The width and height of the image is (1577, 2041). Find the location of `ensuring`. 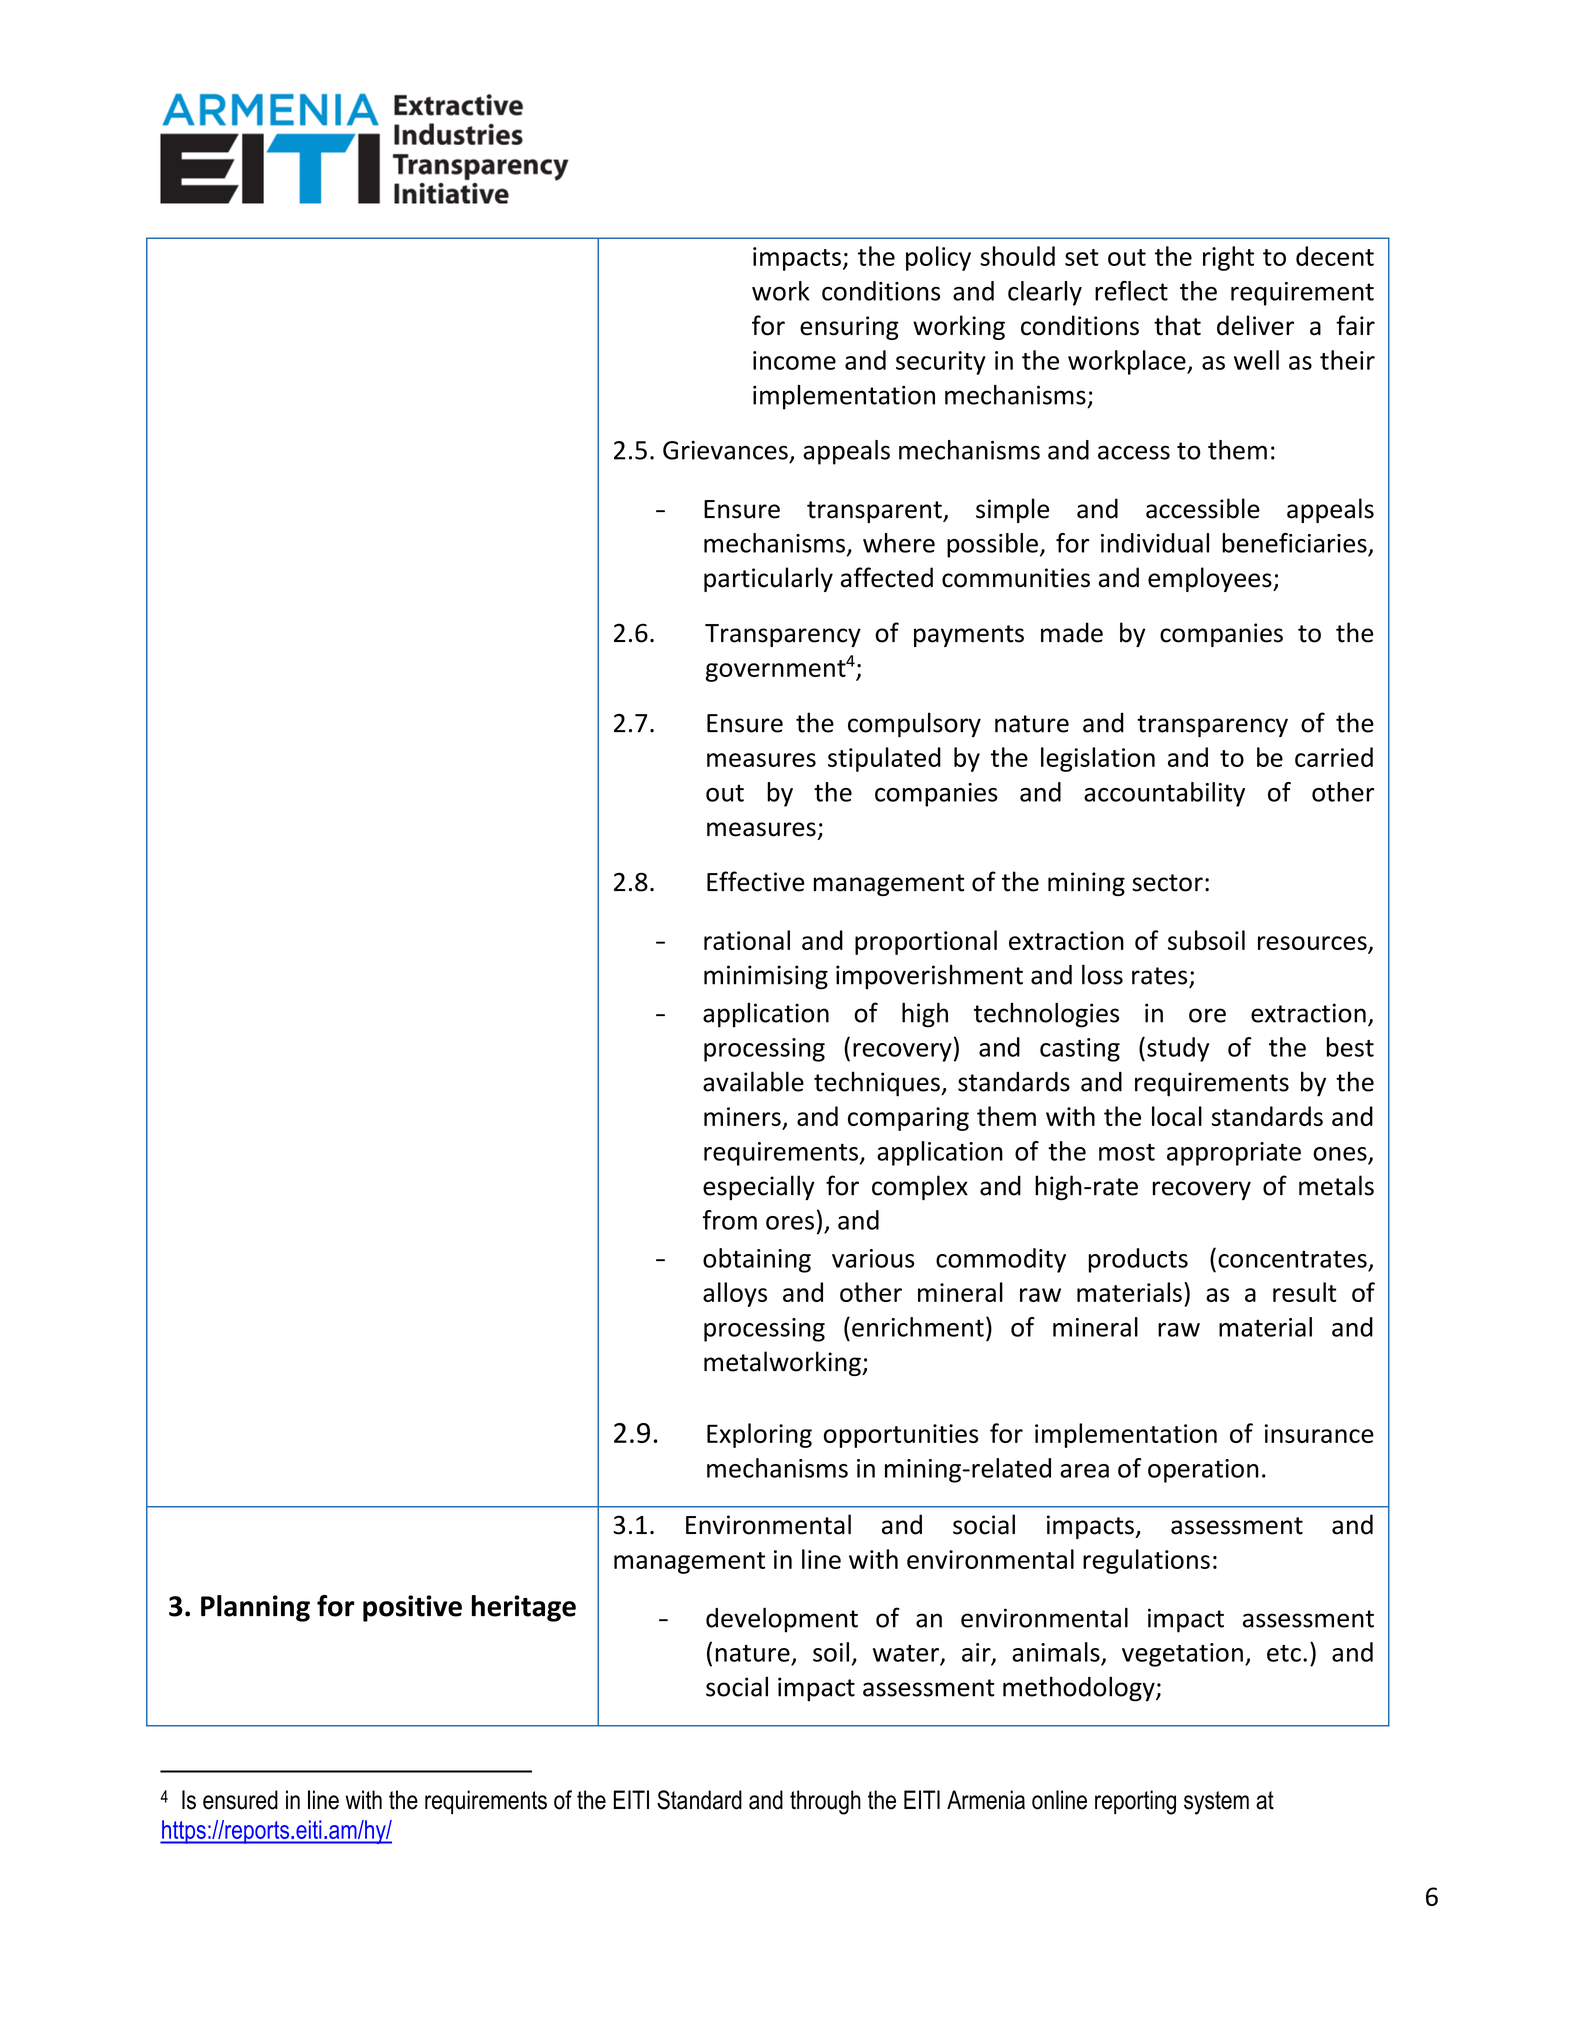

ensuring is located at coordinates (849, 328).
